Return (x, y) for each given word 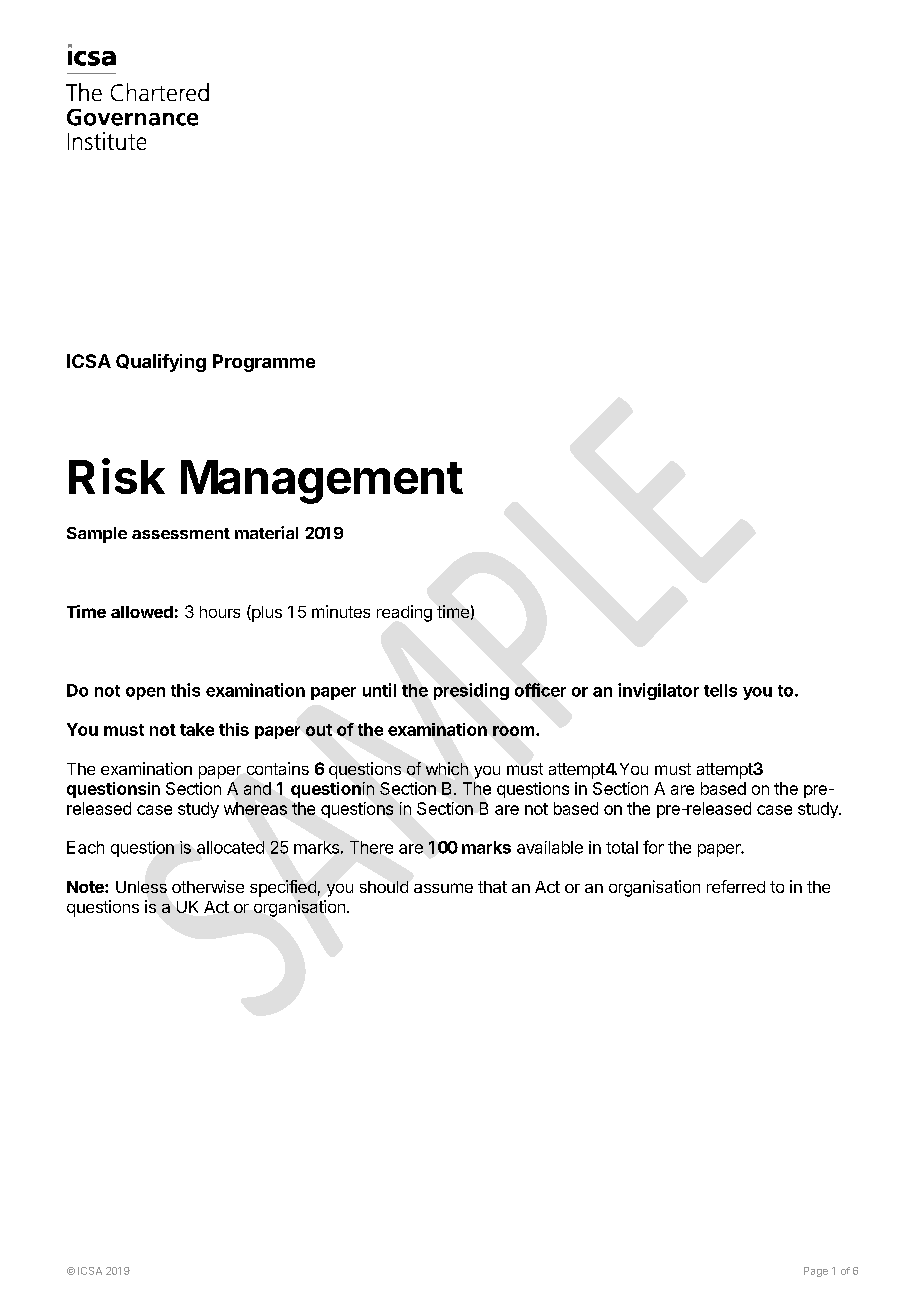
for (653, 847)
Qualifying (161, 363)
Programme (264, 363)
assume (443, 888)
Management (322, 482)
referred (736, 886)
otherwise (208, 886)
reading (404, 613)
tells (720, 690)
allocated (230, 847)
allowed (142, 612)
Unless (141, 887)
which (447, 768)
